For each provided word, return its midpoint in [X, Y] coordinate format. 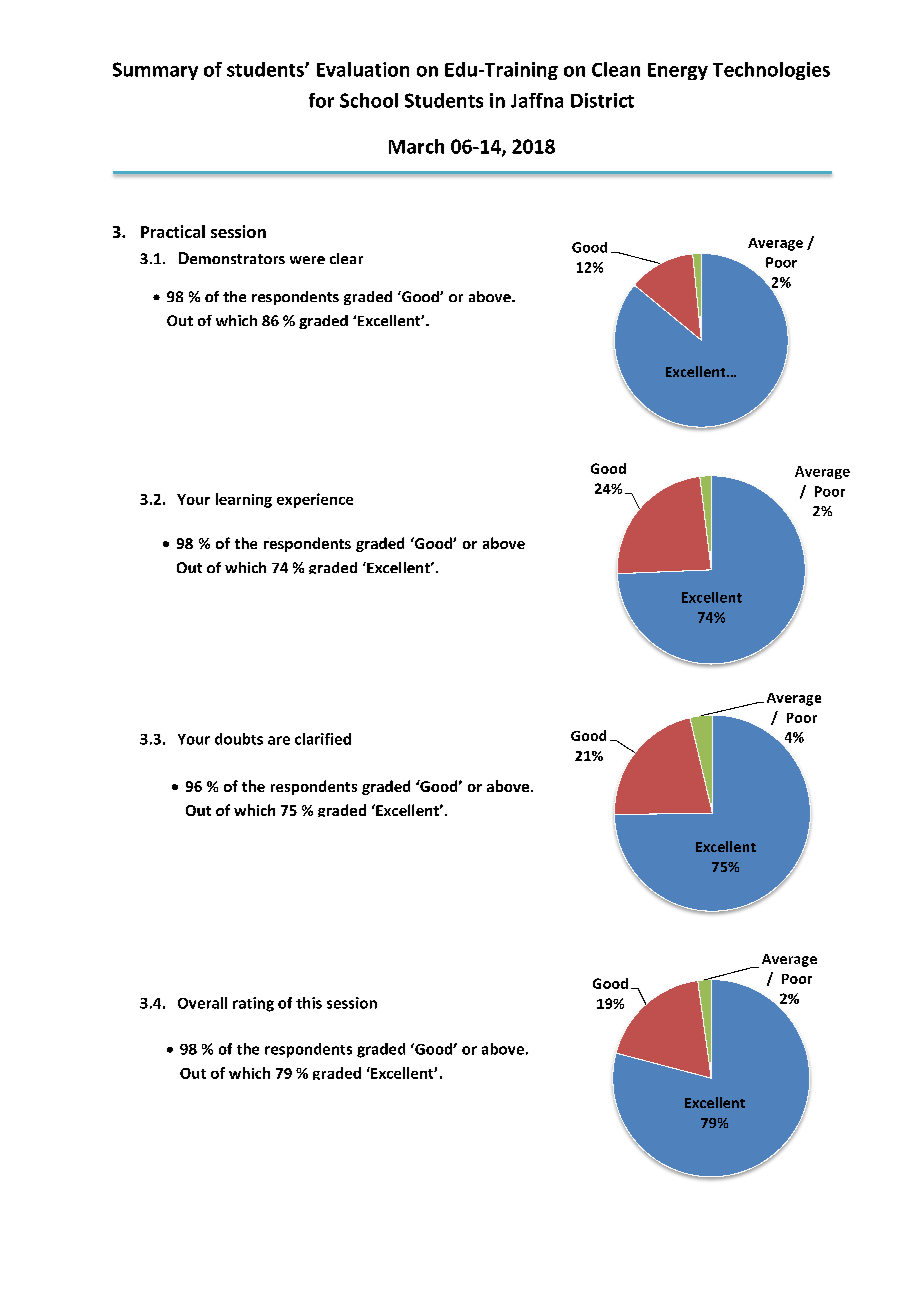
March [416, 146]
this [309, 1003]
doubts [239, 739]
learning [244, 500]
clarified [323, 739]
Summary [155, 71]
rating [253, 1004]
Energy [678, 71]
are [279, 740]
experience [315, 500]
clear [346, 258]
